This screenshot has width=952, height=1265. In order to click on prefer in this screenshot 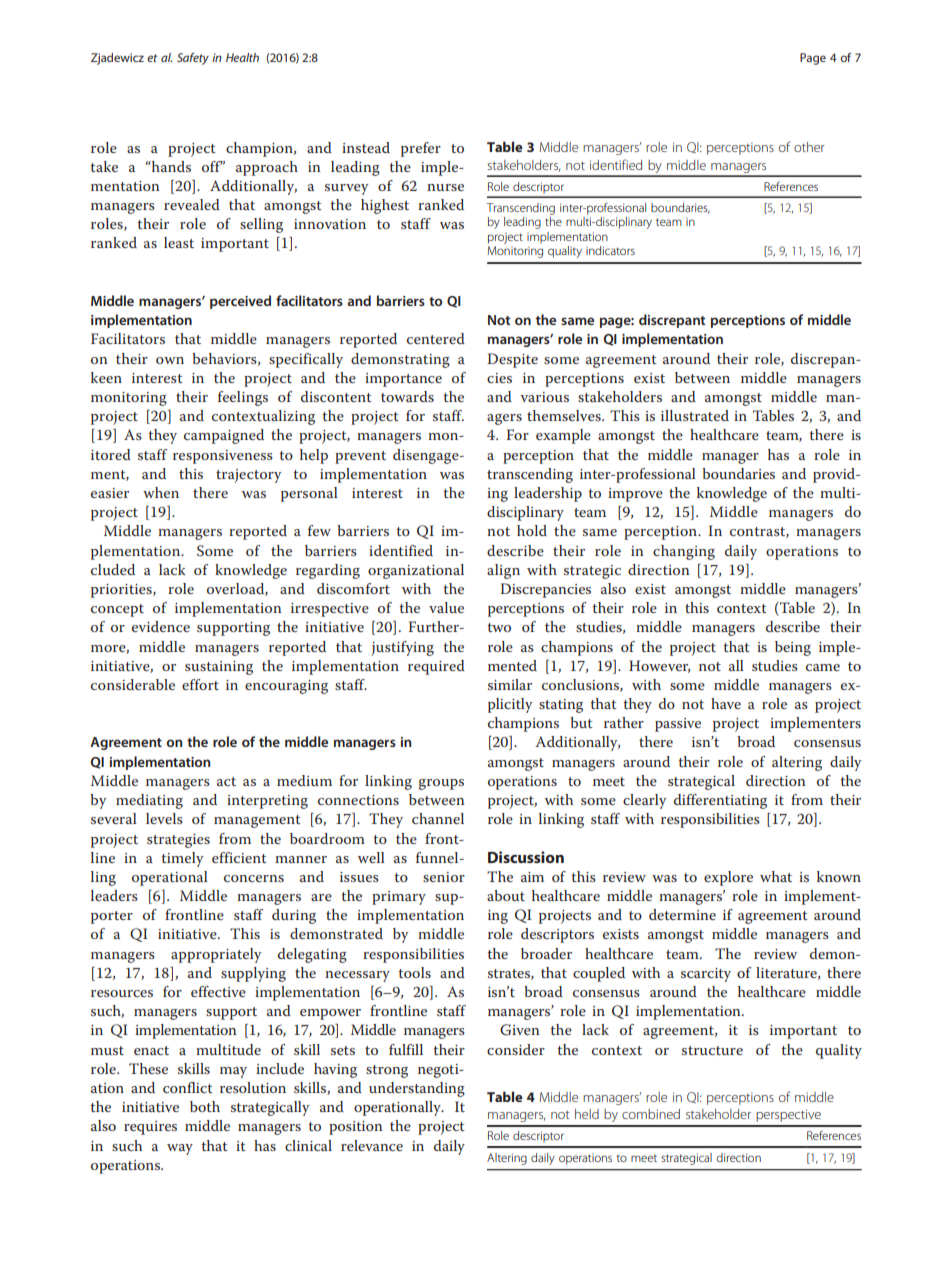, I will do `click(421, 149)`.
